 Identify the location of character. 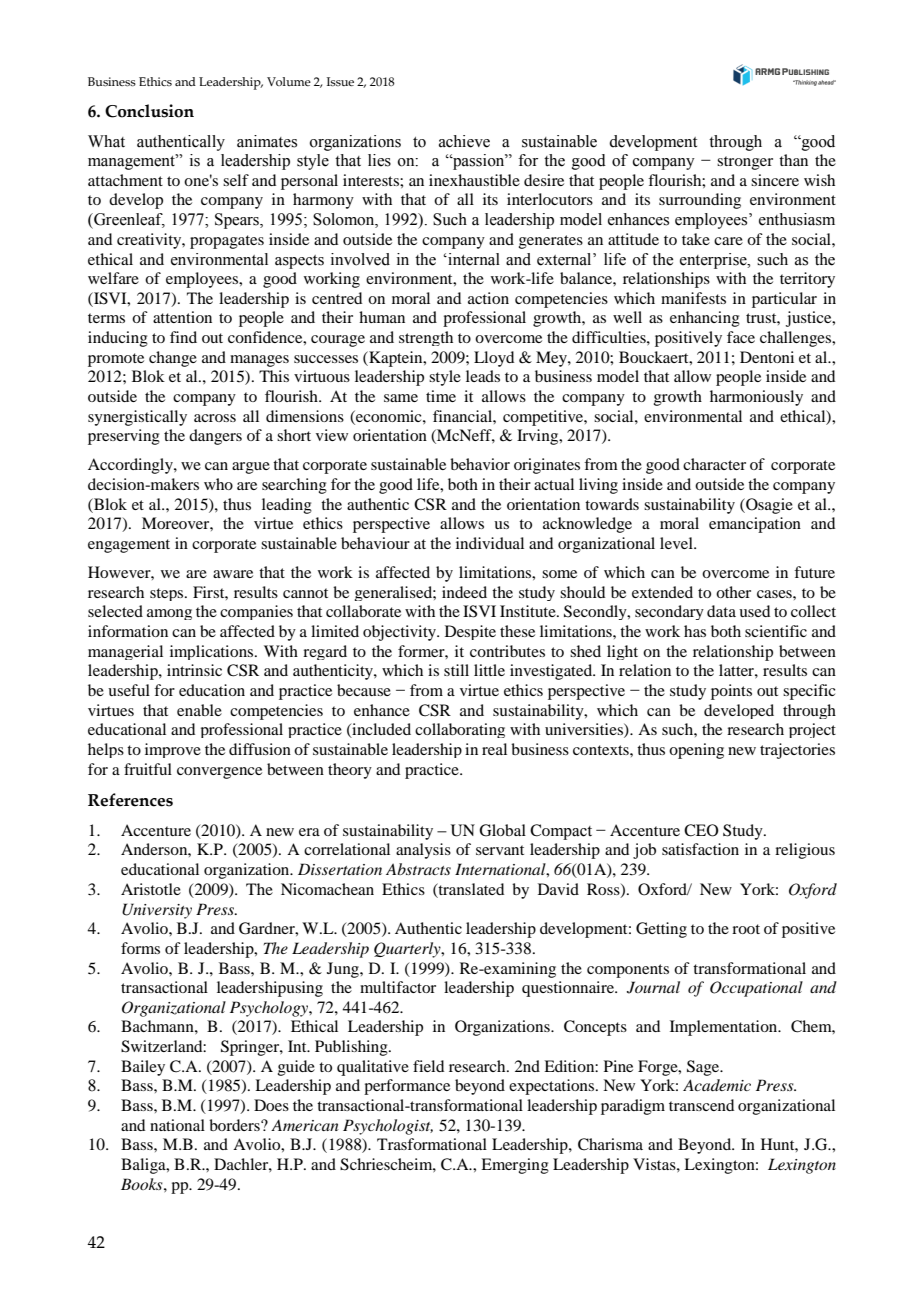
(714, 464).
